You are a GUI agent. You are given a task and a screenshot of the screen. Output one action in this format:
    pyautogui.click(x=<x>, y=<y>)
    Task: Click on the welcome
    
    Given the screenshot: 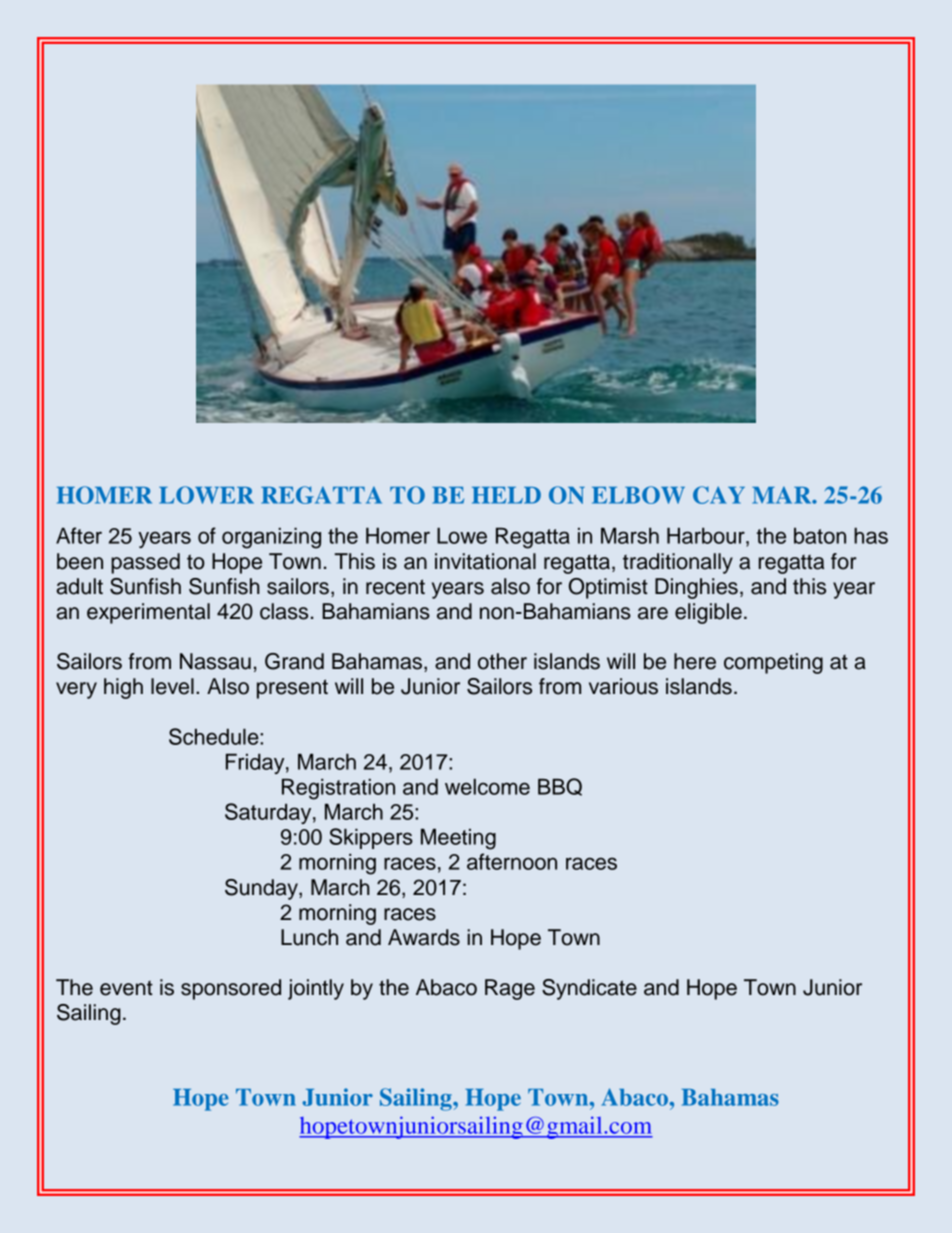 What is the action you would take?
    pyautogui.click(x=487, y=787)
